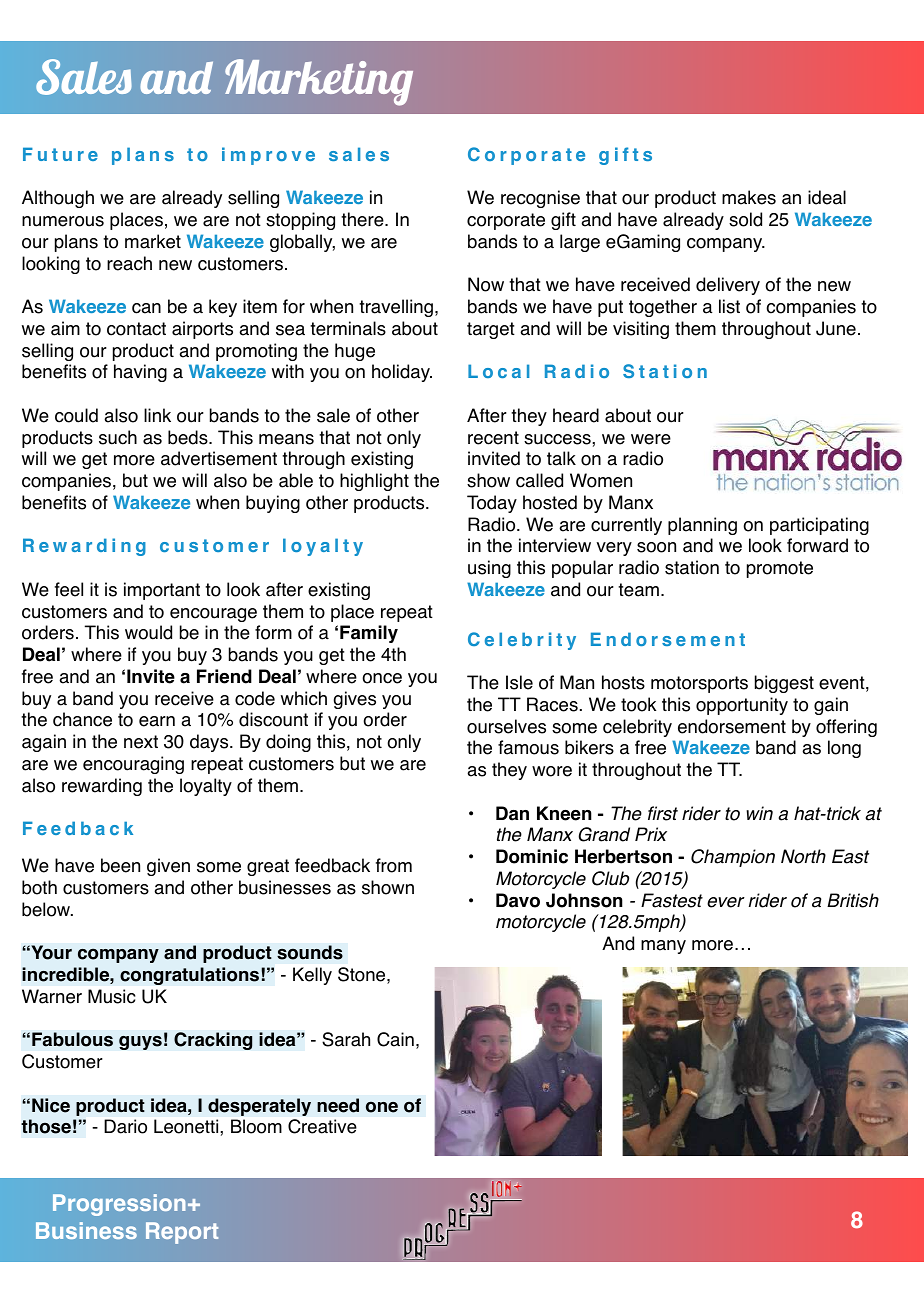 The height and width of the screenshot is (1308, 924). Describe the element at coordinates (702, 526) in the screenshot. I see `planning` at that location.
